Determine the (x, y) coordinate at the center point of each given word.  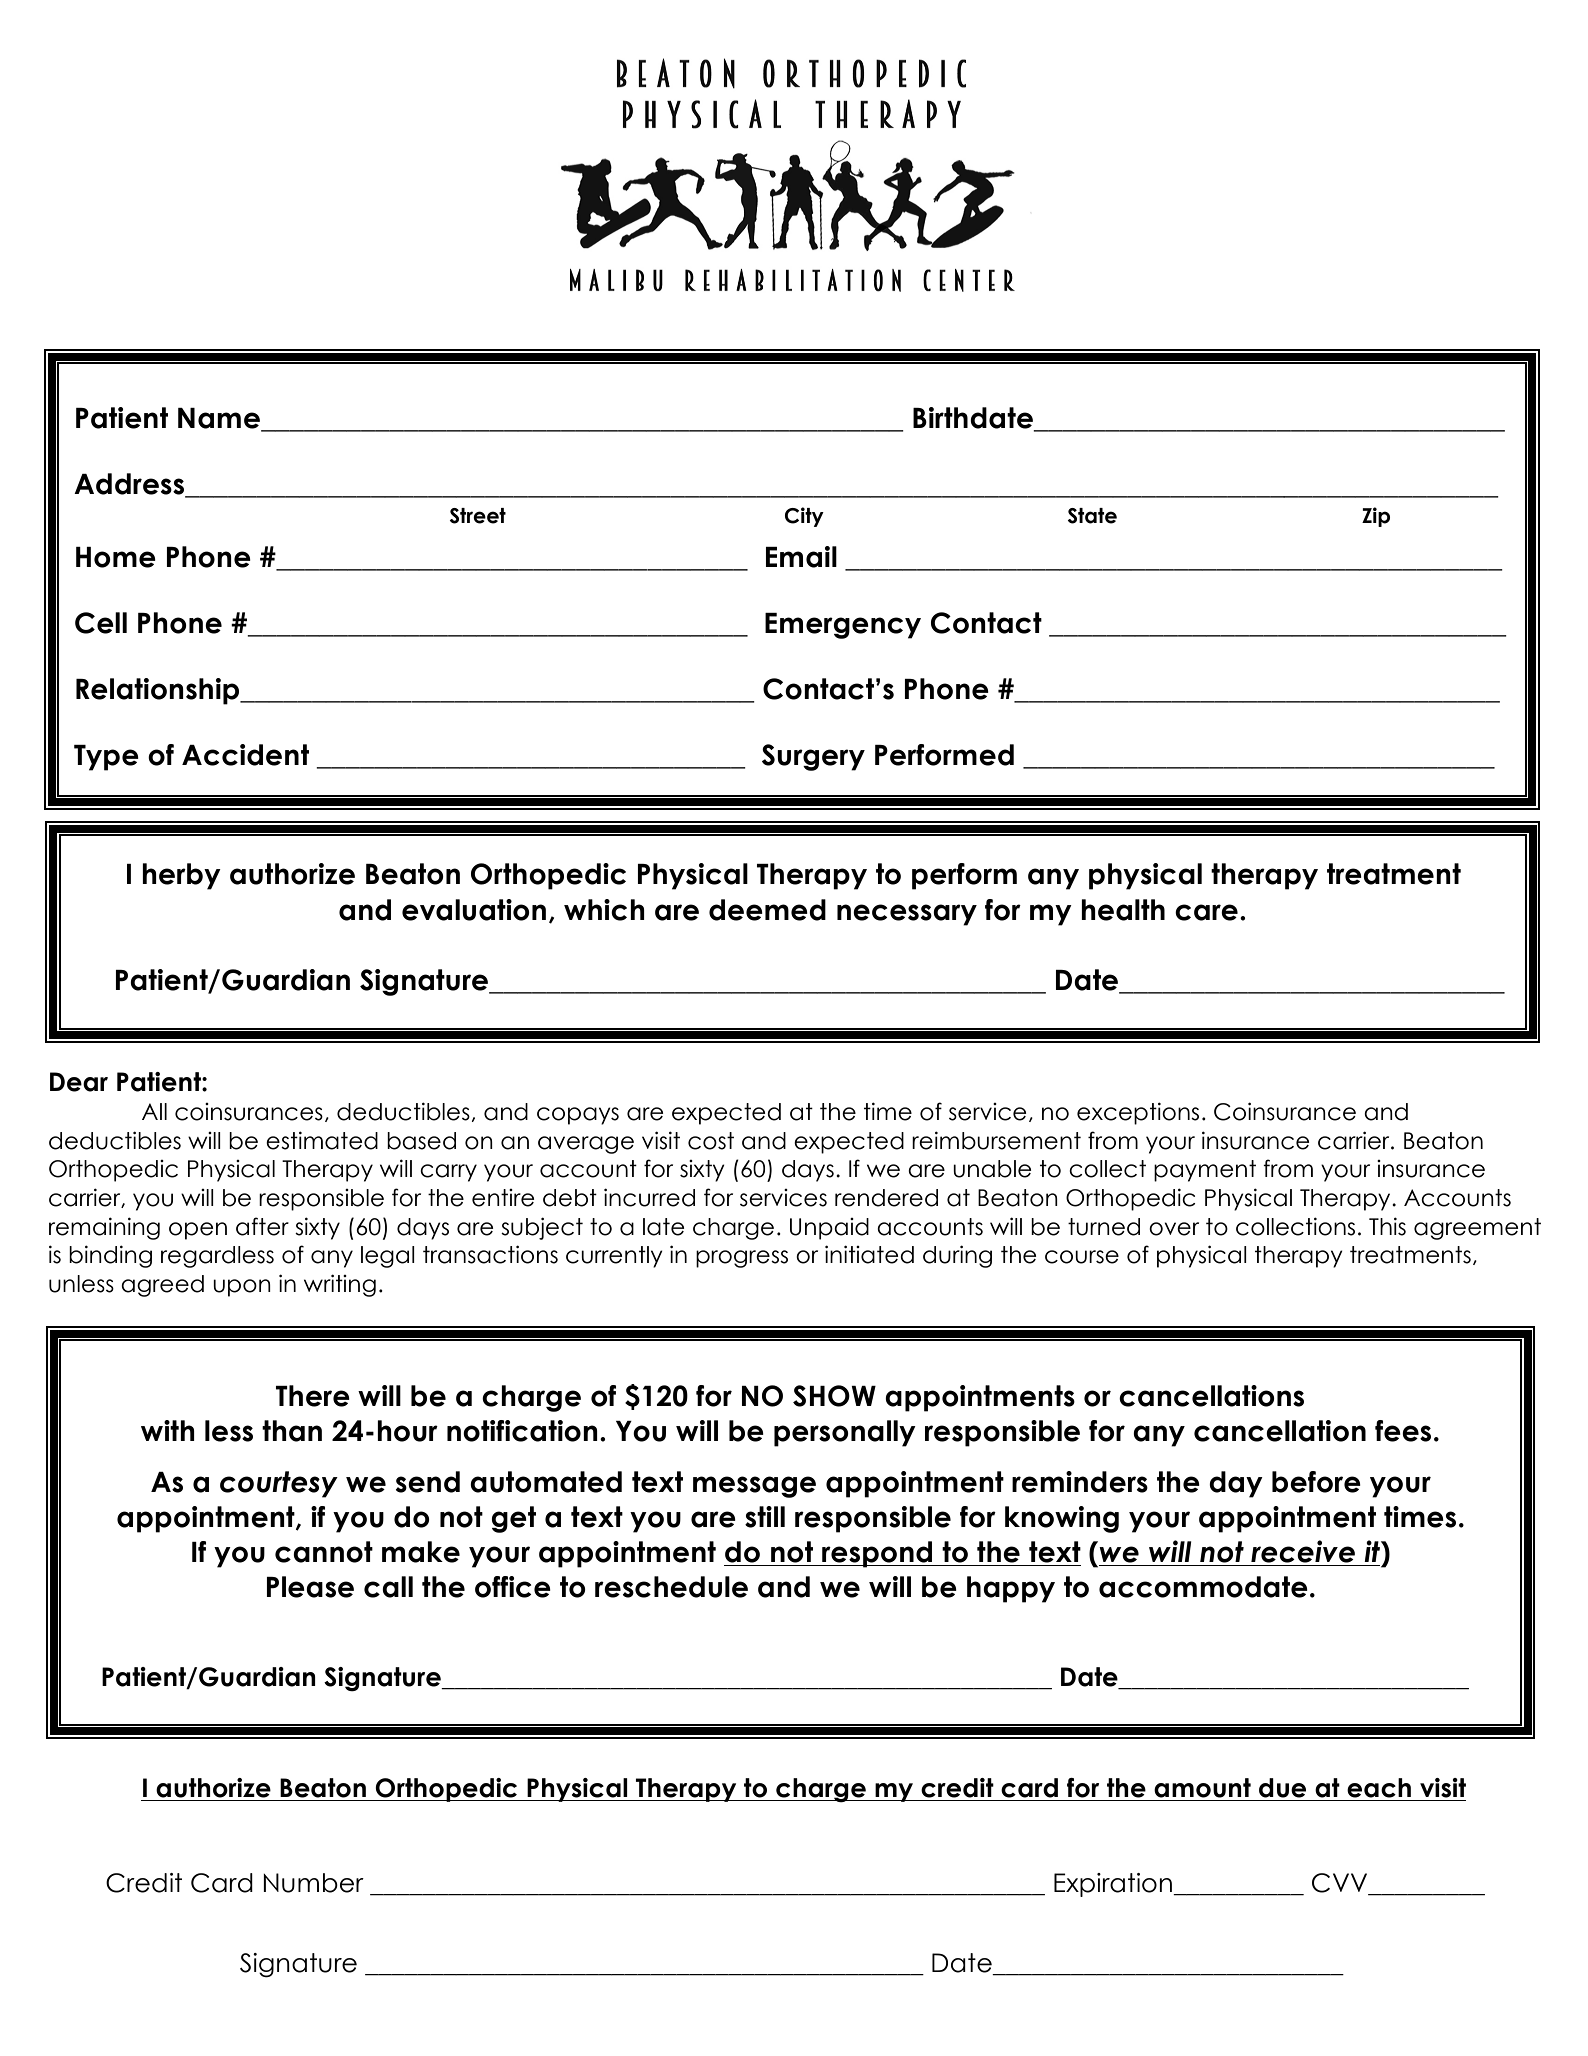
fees (1403, 1431)
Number (313, 1883)
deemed (767, 910)
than (292, 1431)
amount (1202, 1788)
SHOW (834, 1396)
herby (181, 876)
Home (116, 557)
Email (801, 557)
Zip (1376, 517)
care (1206, 912)
